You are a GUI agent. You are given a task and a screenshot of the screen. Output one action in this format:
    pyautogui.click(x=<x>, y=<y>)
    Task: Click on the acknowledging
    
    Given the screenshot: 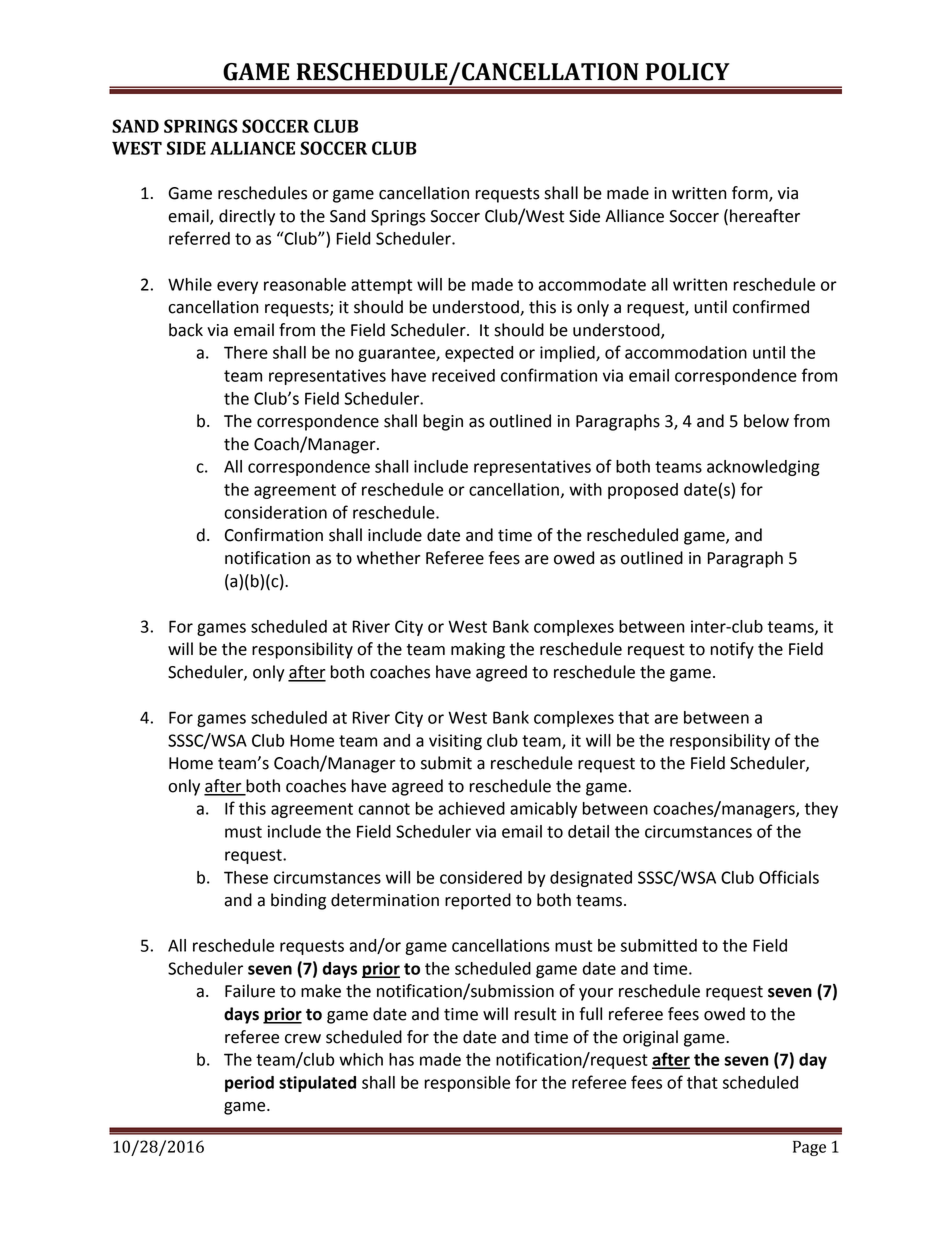 What is the action you would take?
    pyautogui.click(x=763, y=468)
